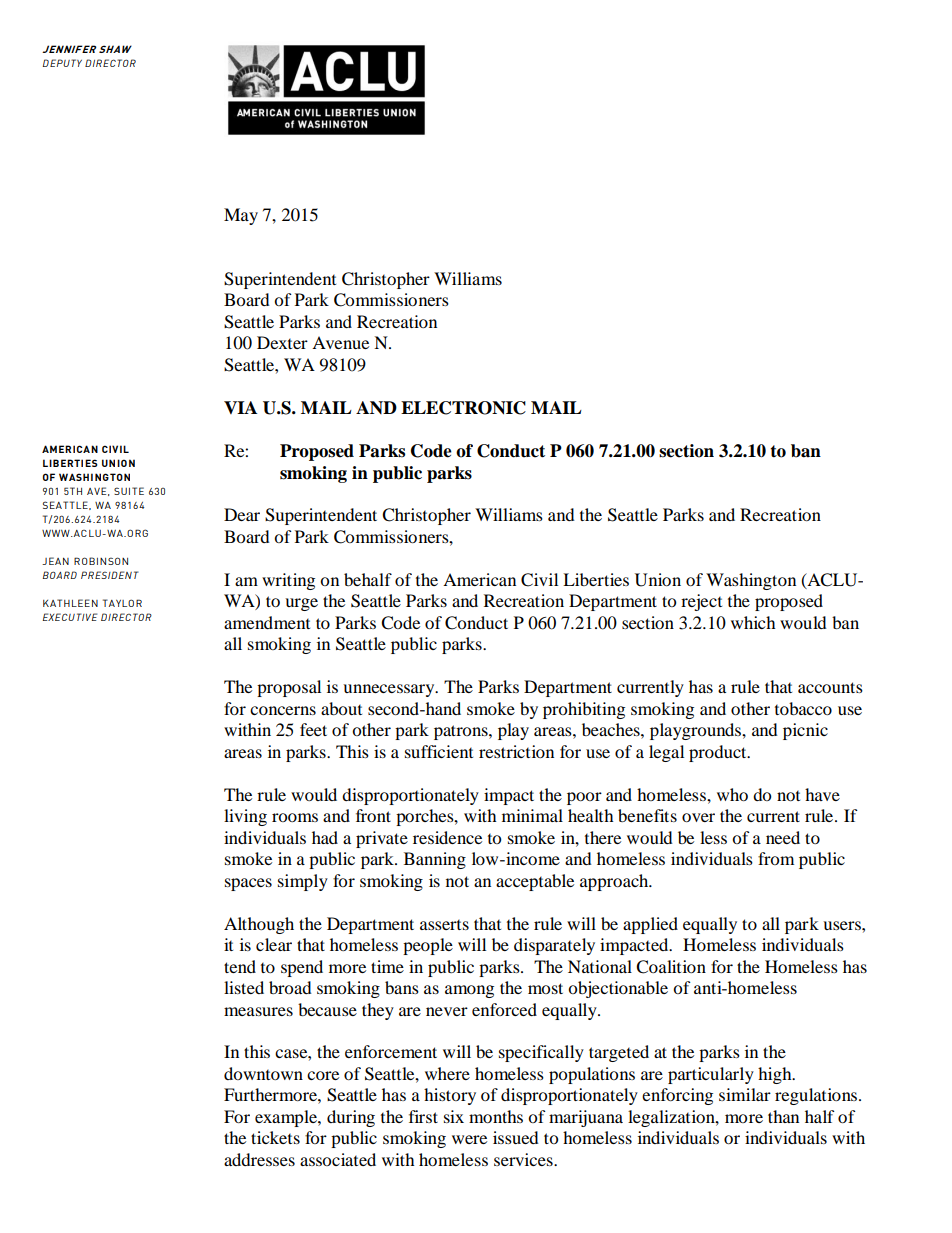 The image size is (952, 1233). What do you see at coordinates (783, 1116) in the document?
I see `than` at bounding box center [783, 1116].
